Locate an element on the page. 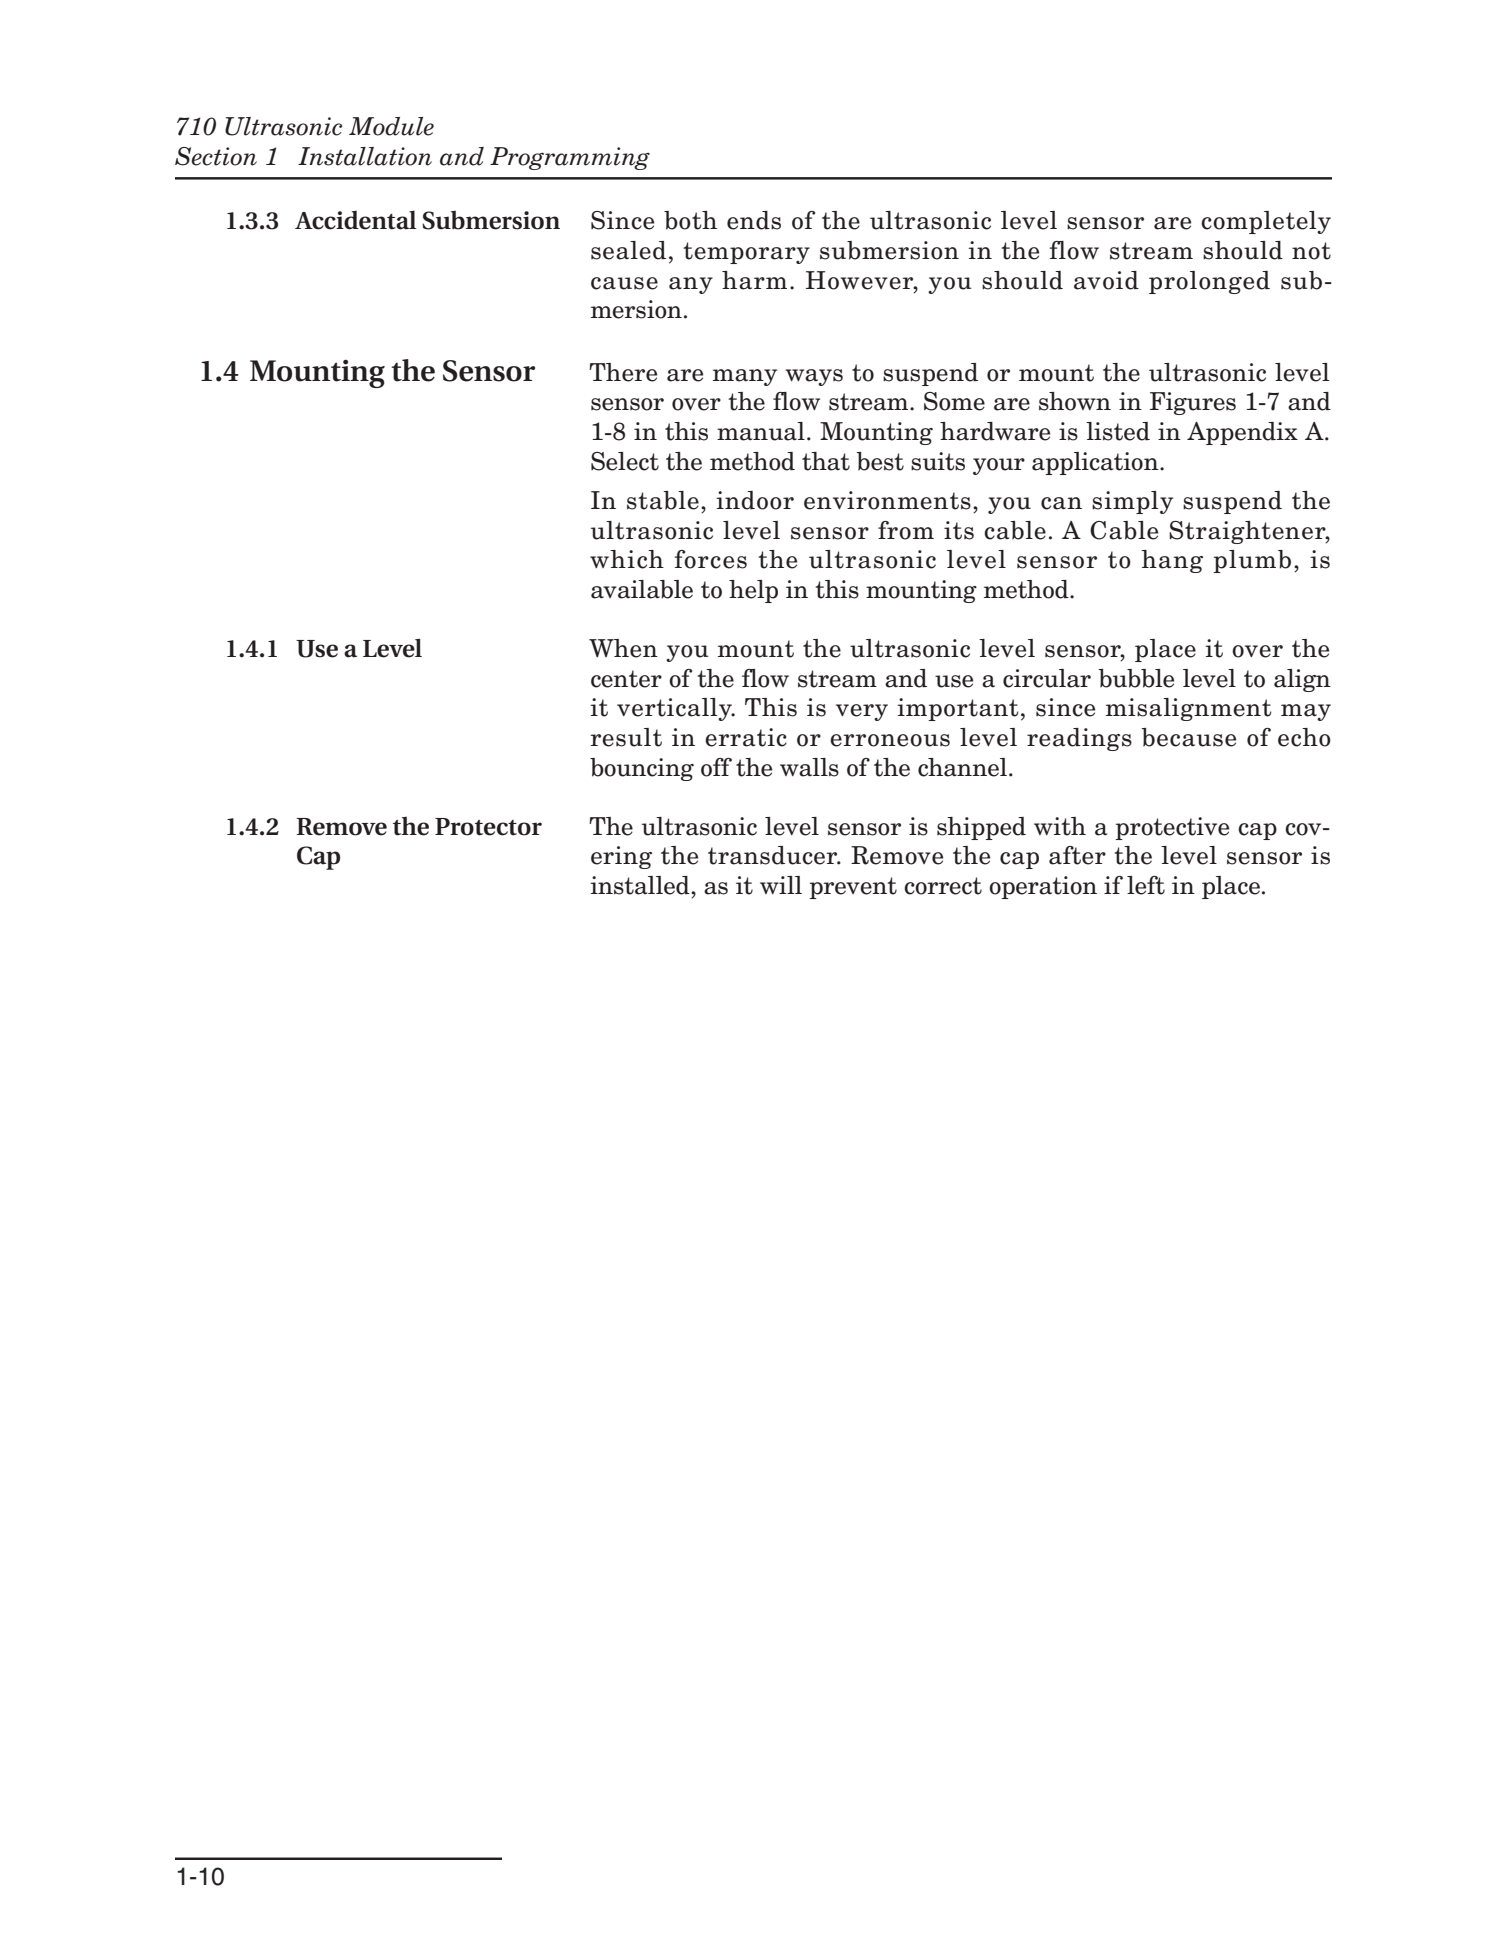  Programming is located at coordinates (570, 158).
